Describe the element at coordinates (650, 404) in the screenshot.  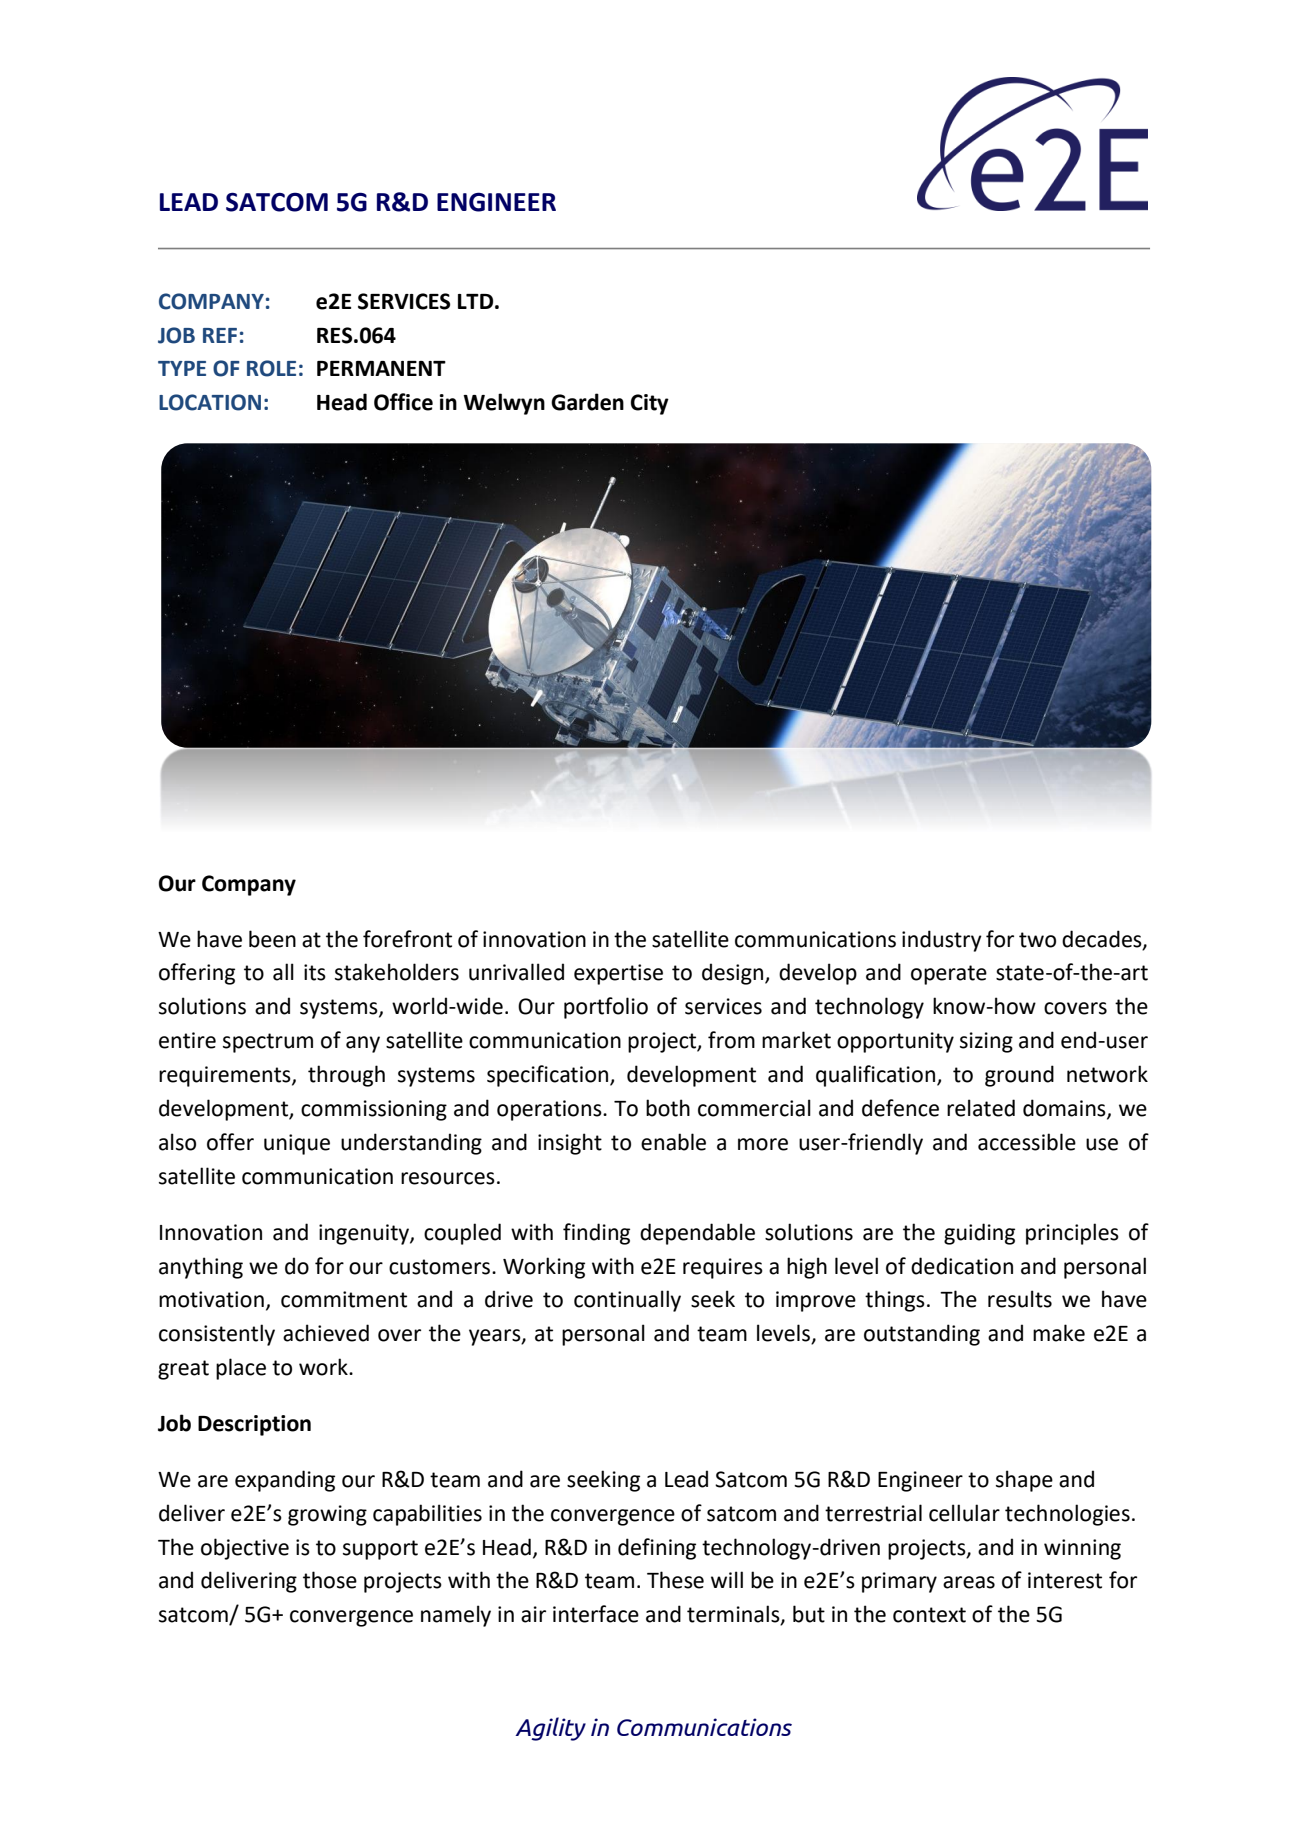
I see `City` at that location.
